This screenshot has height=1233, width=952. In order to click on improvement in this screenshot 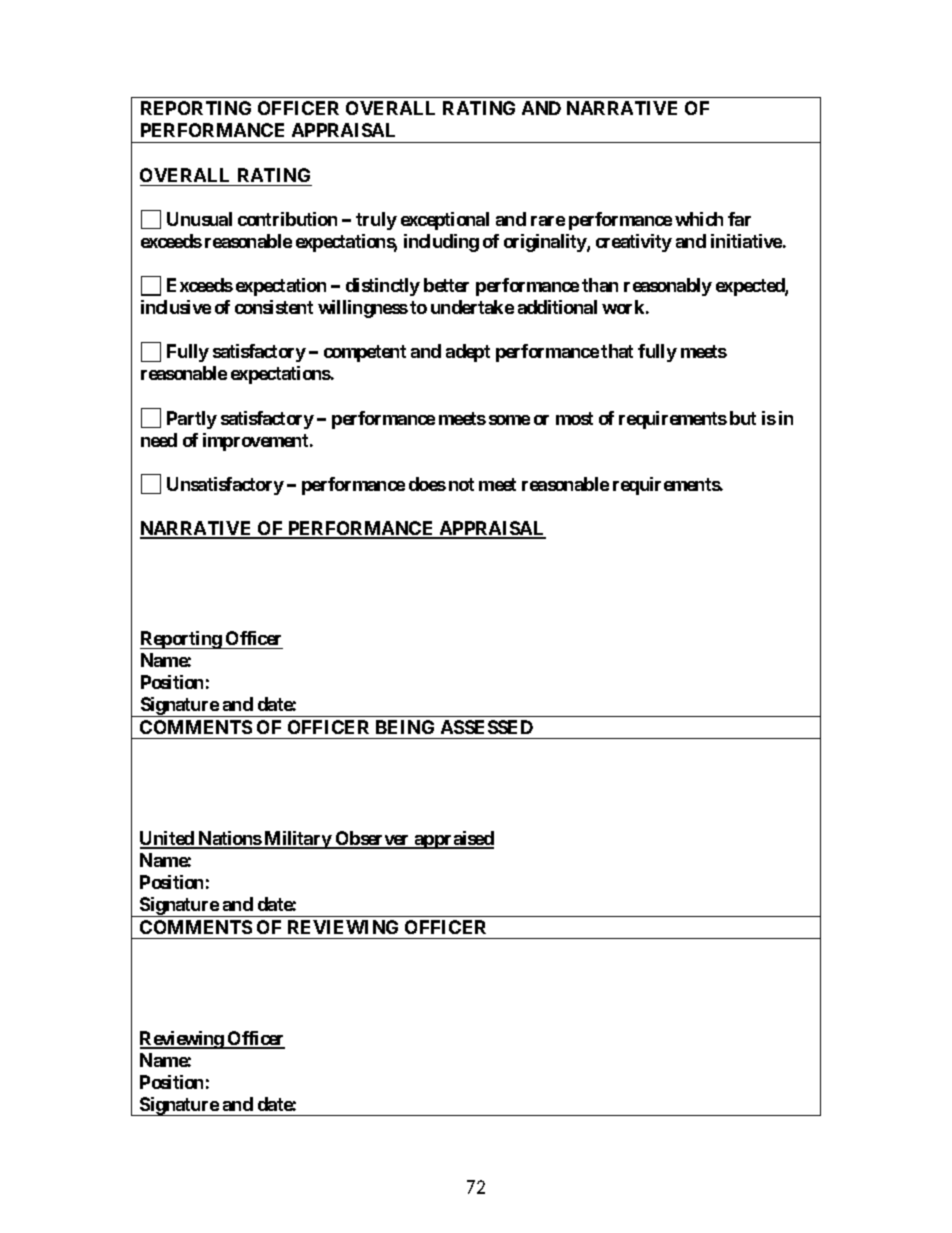, I will do `click(257, 442)`.
